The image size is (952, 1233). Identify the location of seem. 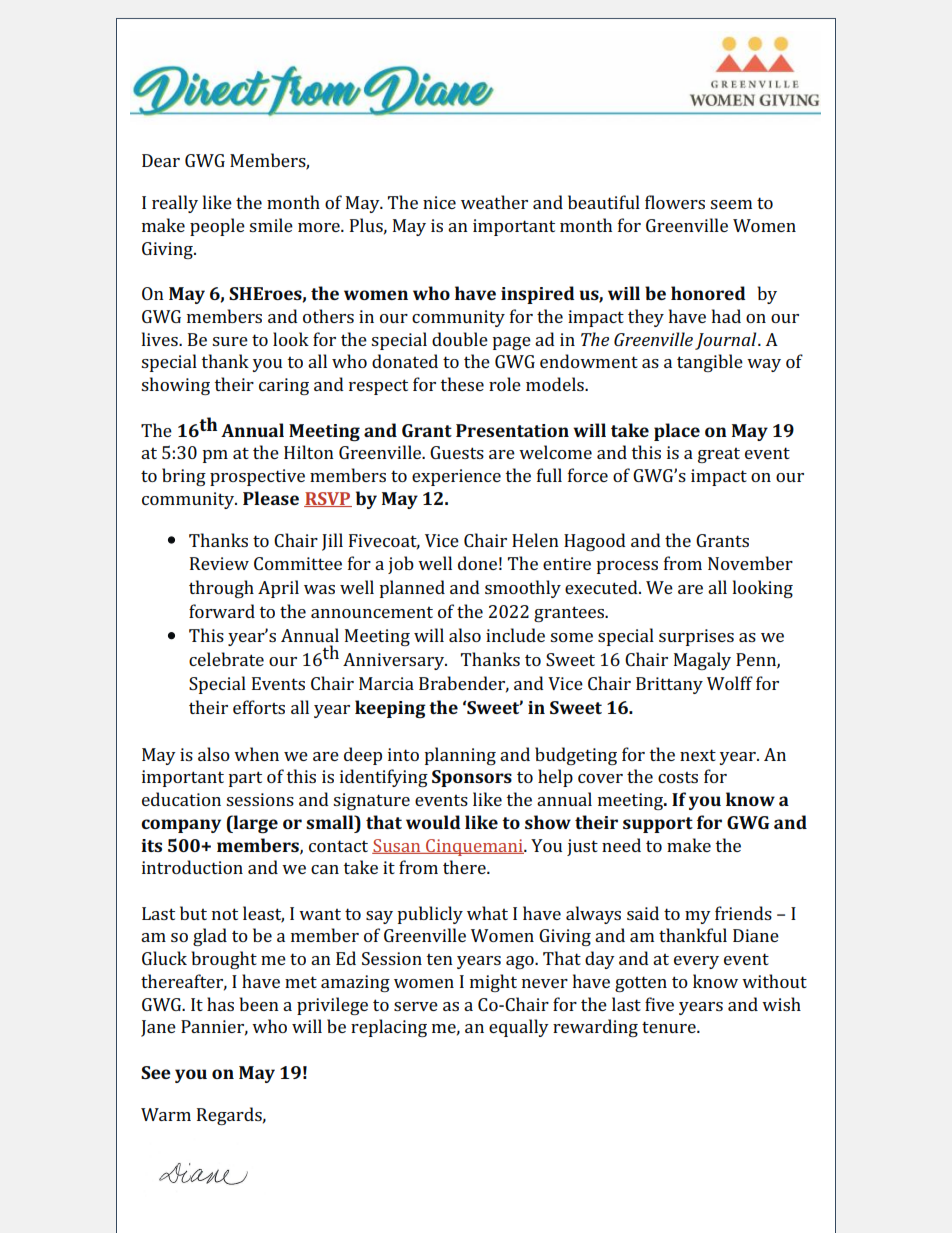
(731, 204).
